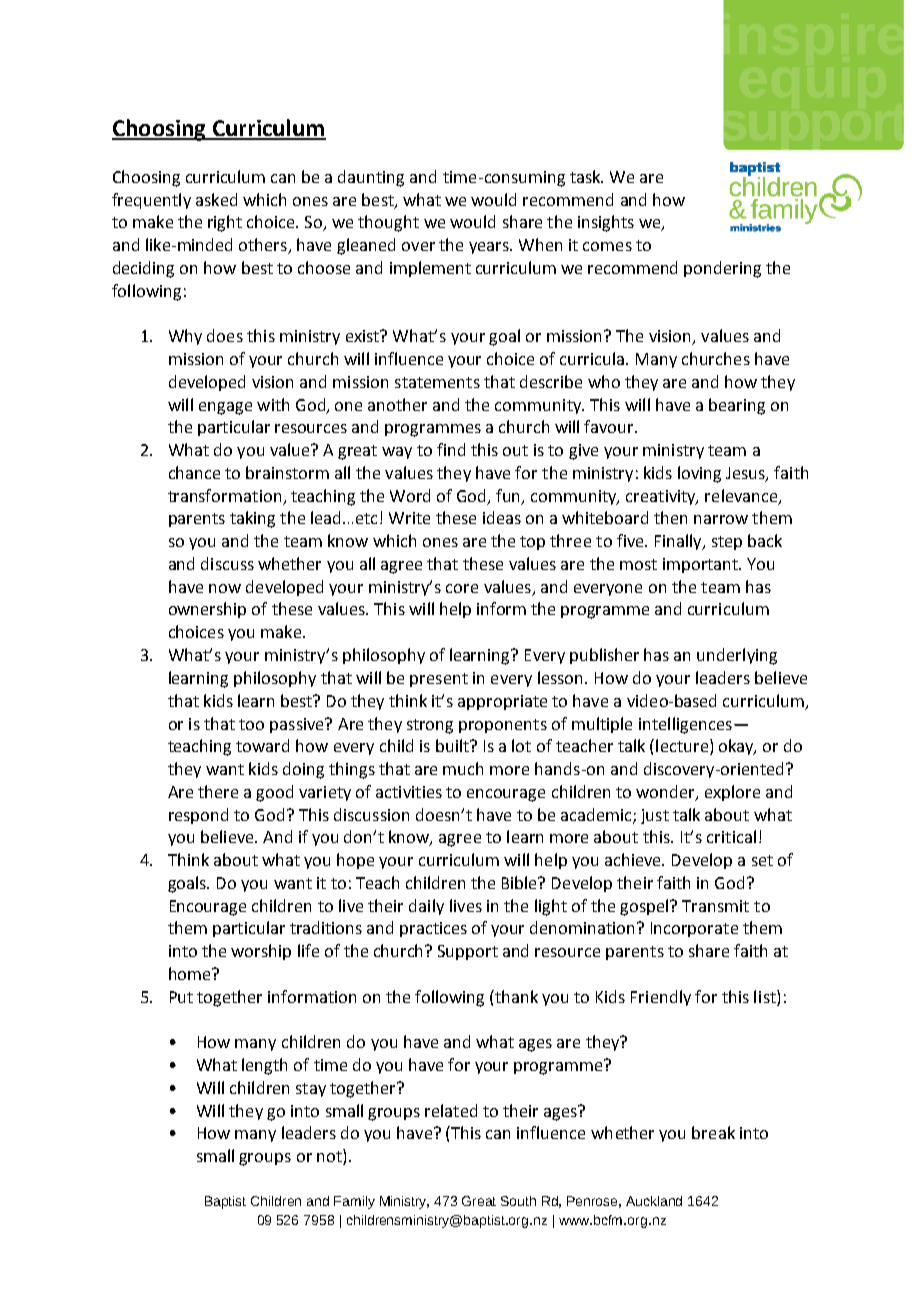 The width and height of the image is (924, 1309). Describe the element at coordinates (654, 1201) in the image. I see `Auckland` at that location.
